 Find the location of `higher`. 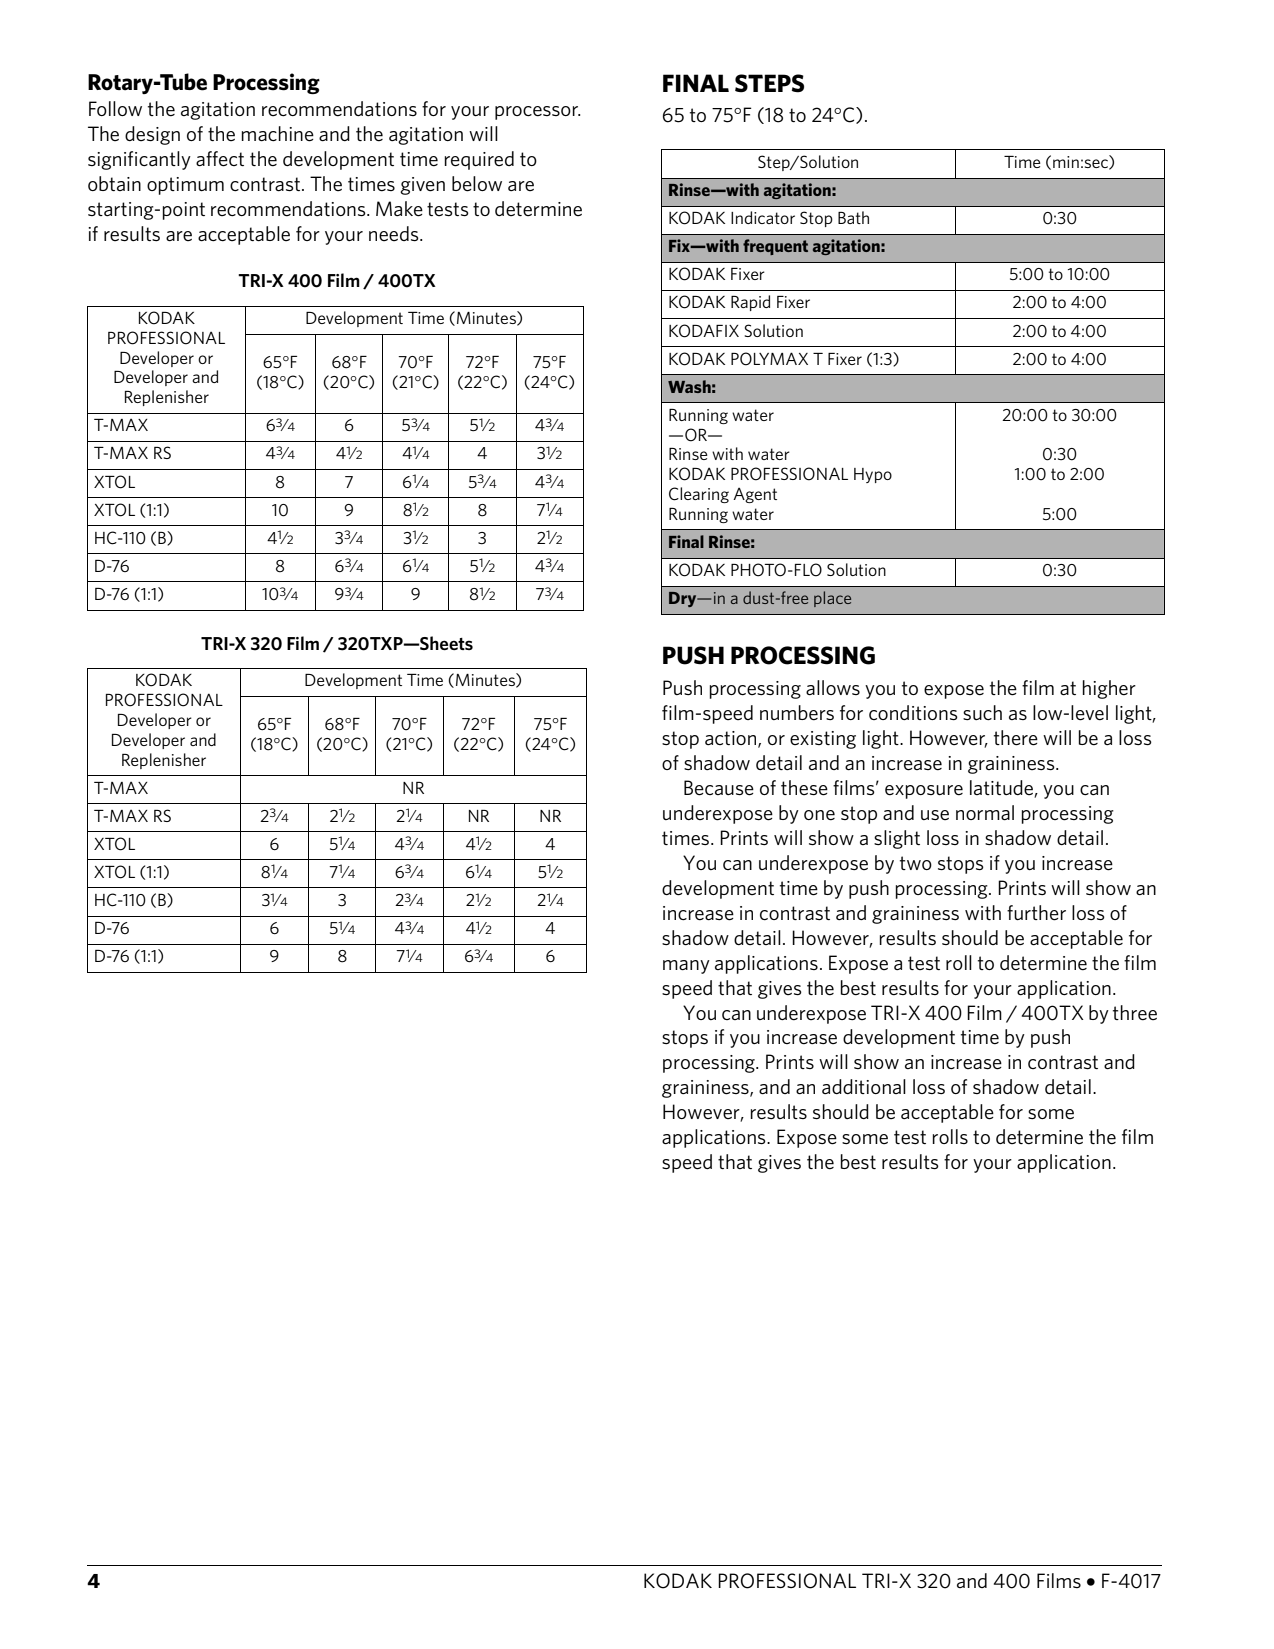

higher is located at coordinates (1109, 689).
